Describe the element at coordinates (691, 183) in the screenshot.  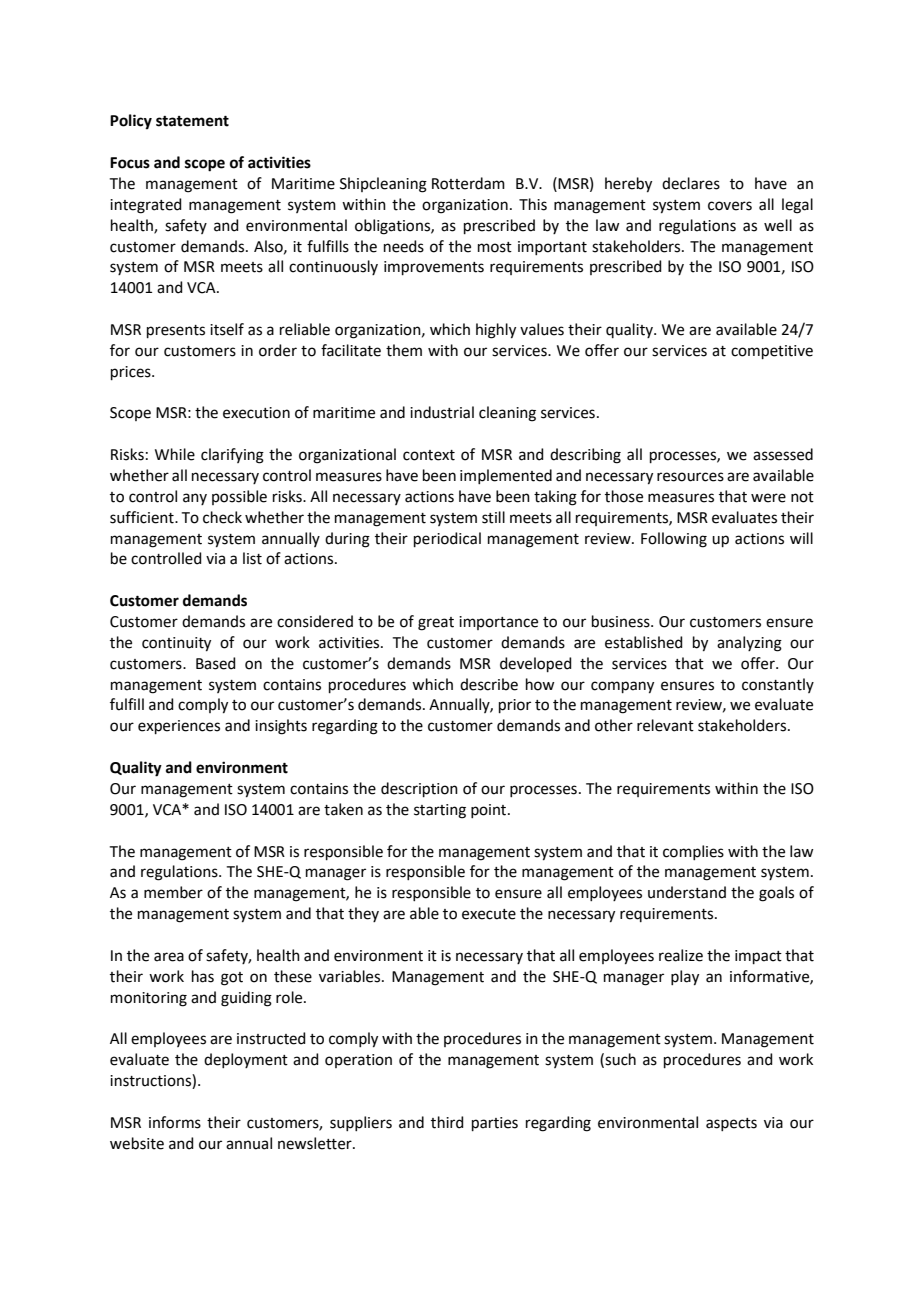
I see `declares` at that location.
